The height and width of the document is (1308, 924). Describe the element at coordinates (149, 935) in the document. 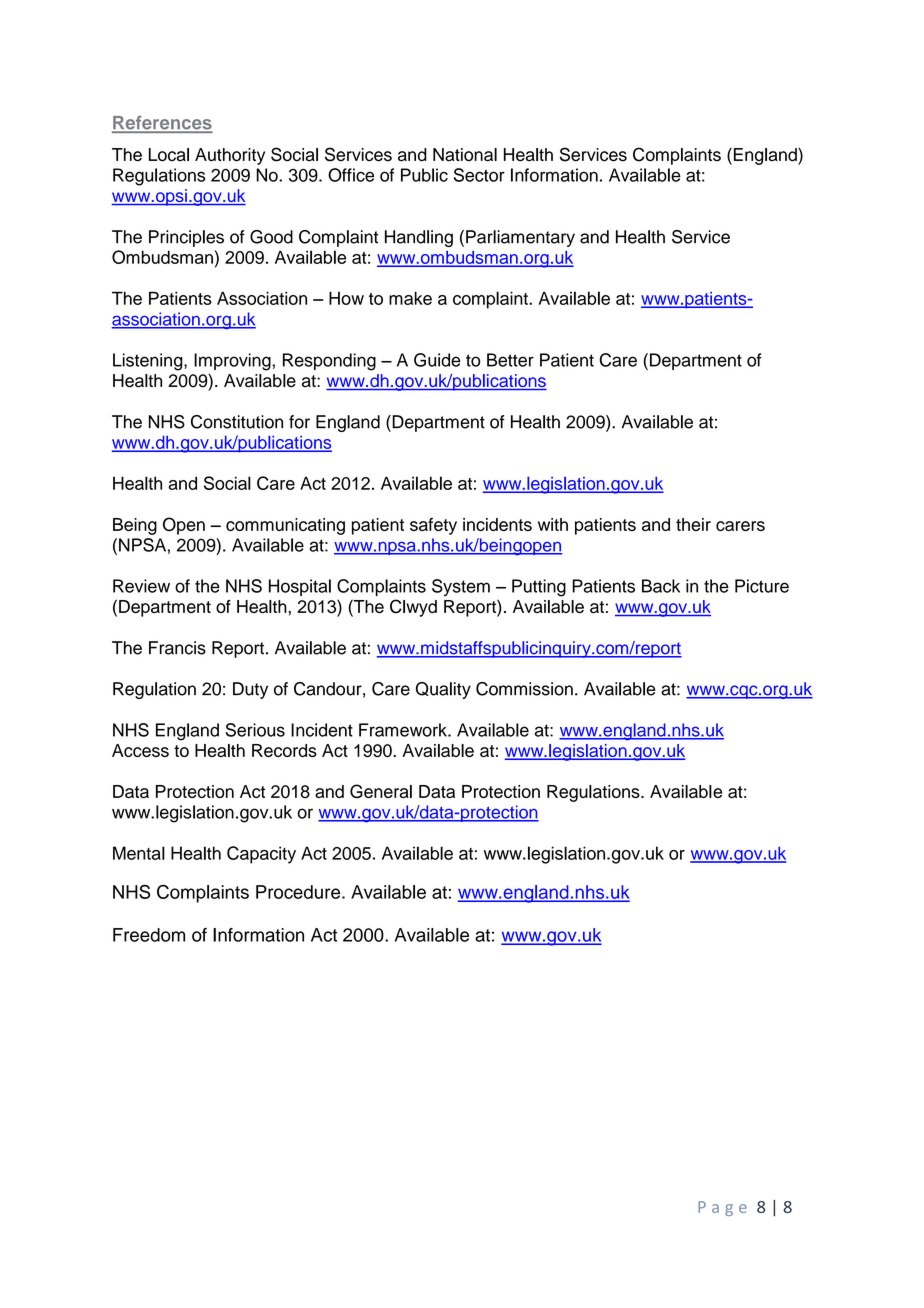

I see `Freedom` at that location.
